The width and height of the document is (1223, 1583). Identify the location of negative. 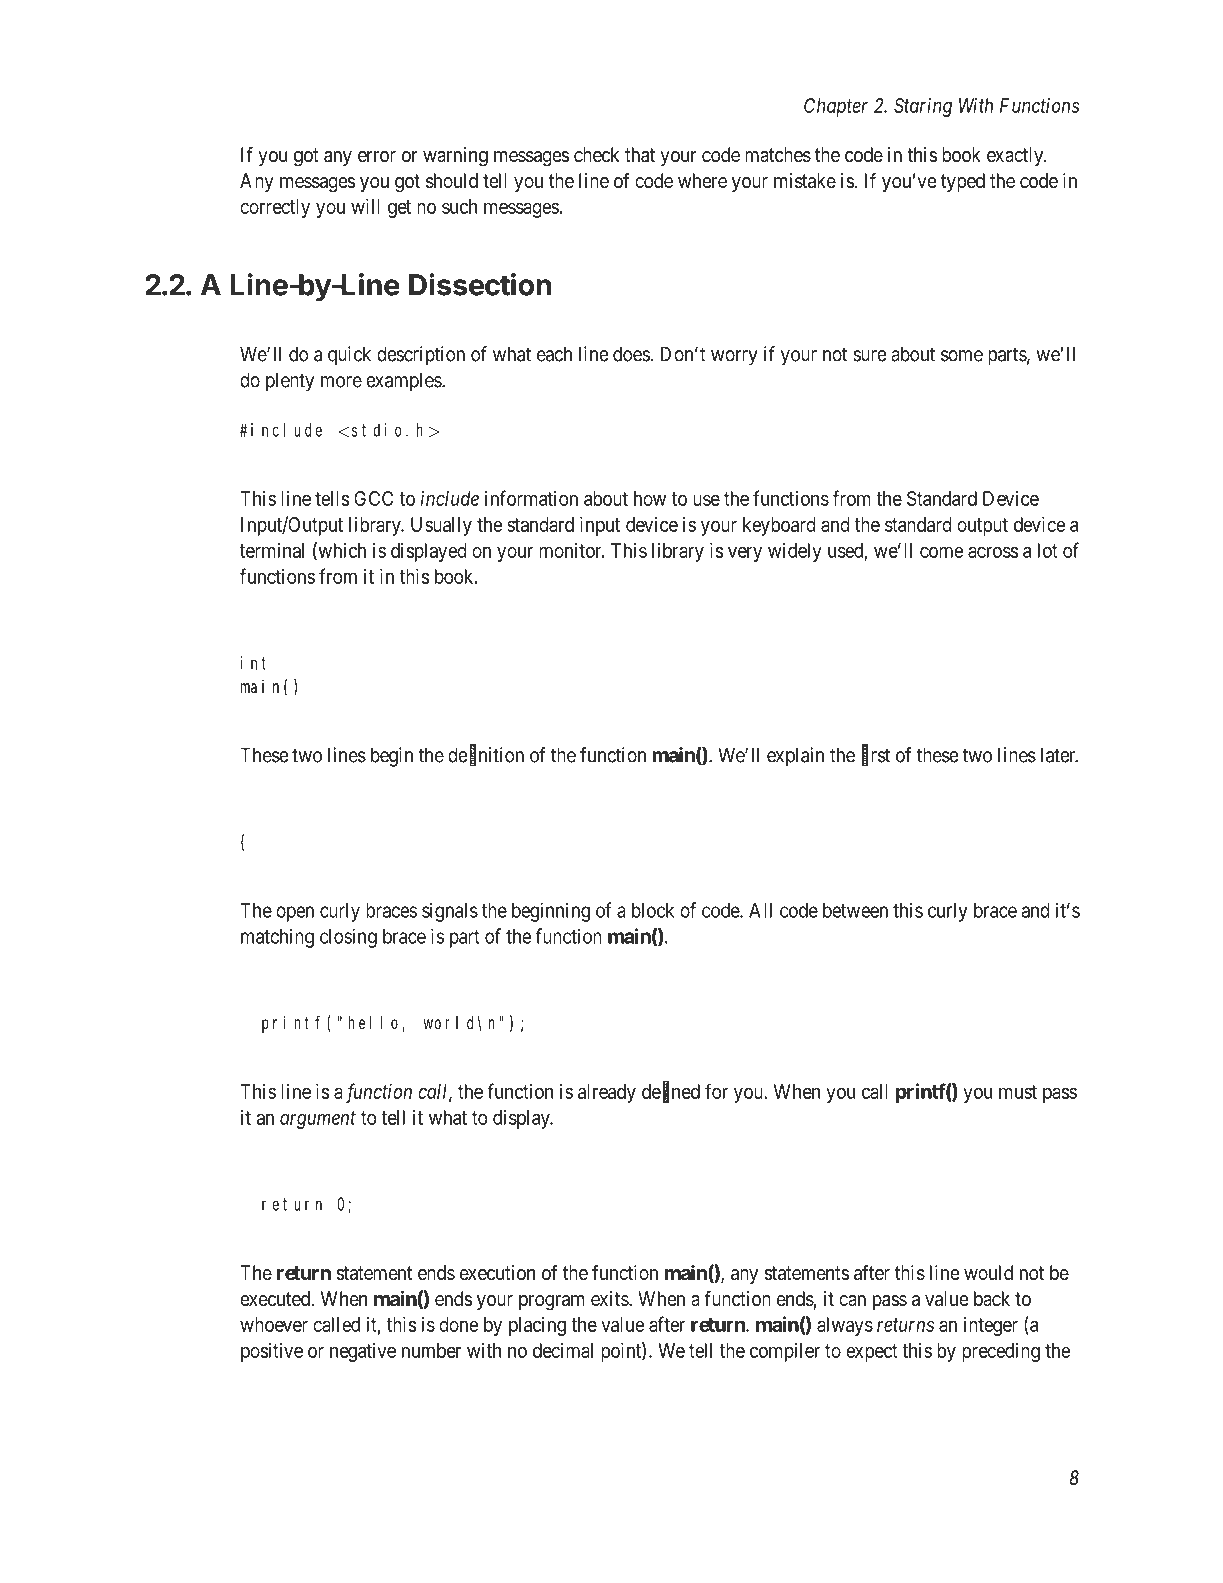
(363, 1352).
